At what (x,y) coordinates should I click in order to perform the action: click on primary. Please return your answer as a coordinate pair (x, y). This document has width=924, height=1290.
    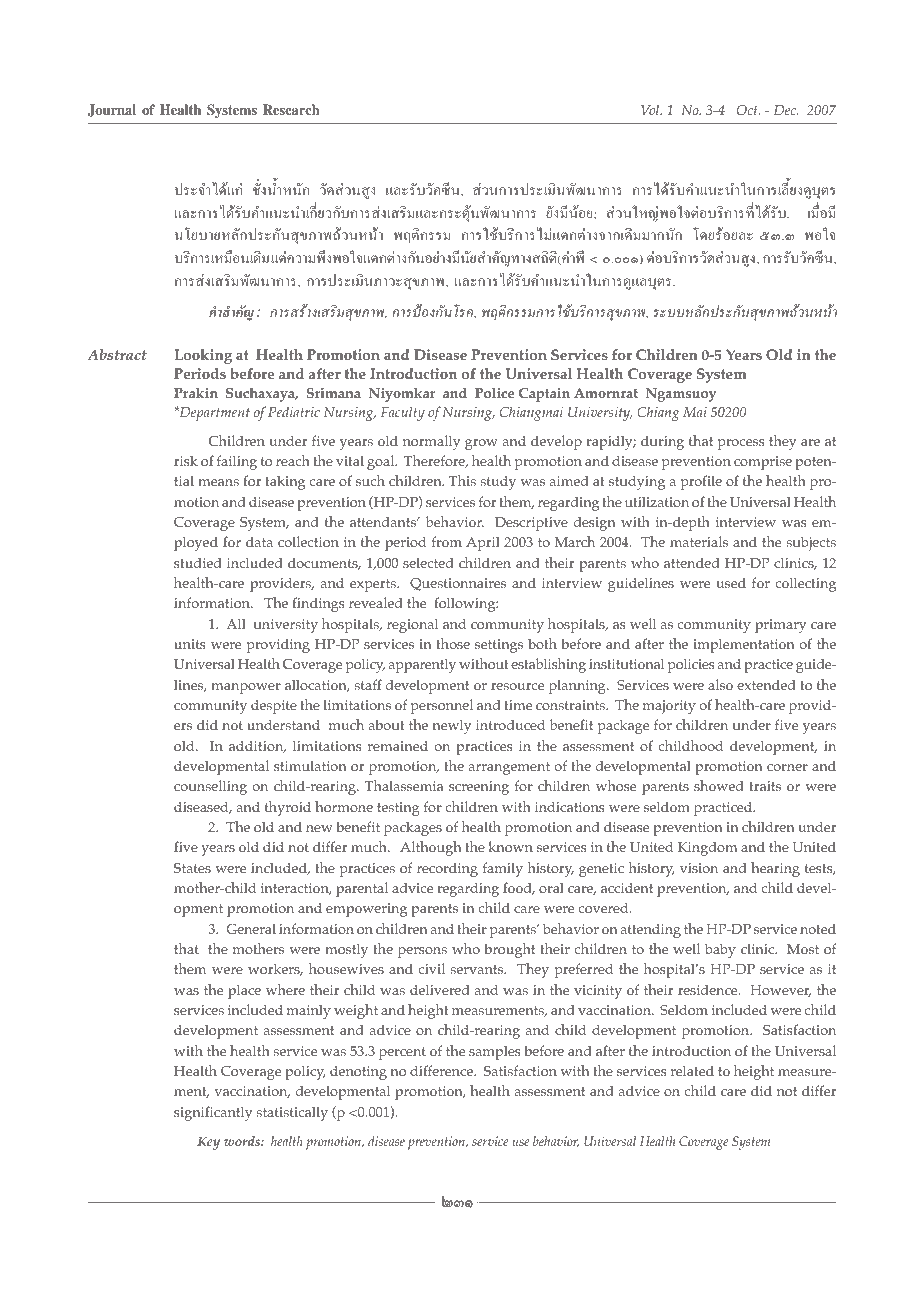
    Looking at the image, I should click on (780, 626).
